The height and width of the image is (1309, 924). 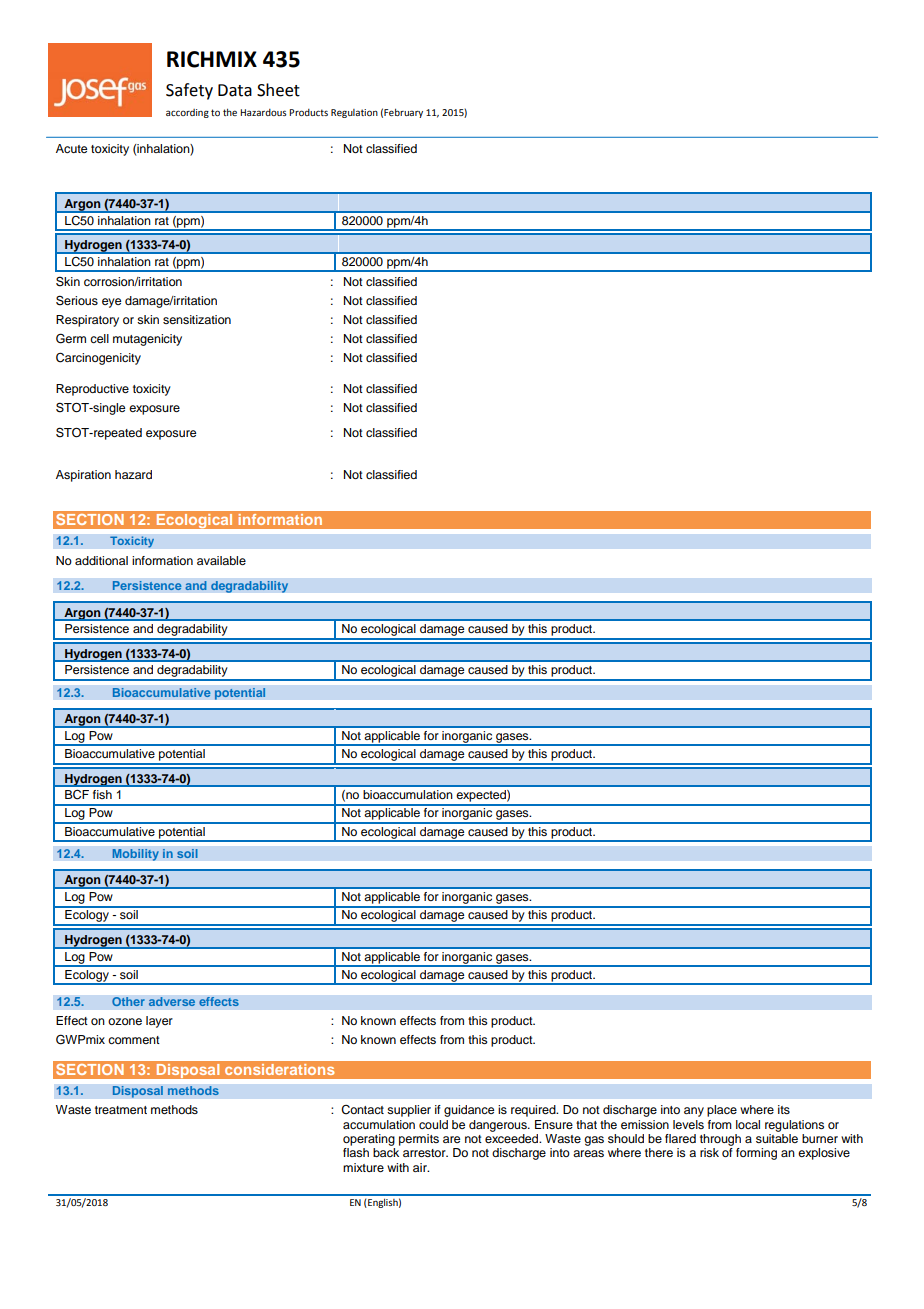 What do you see at coordinates (121, 1110) in the image?
I see `treatment` at bounding box center [121, 1110].
